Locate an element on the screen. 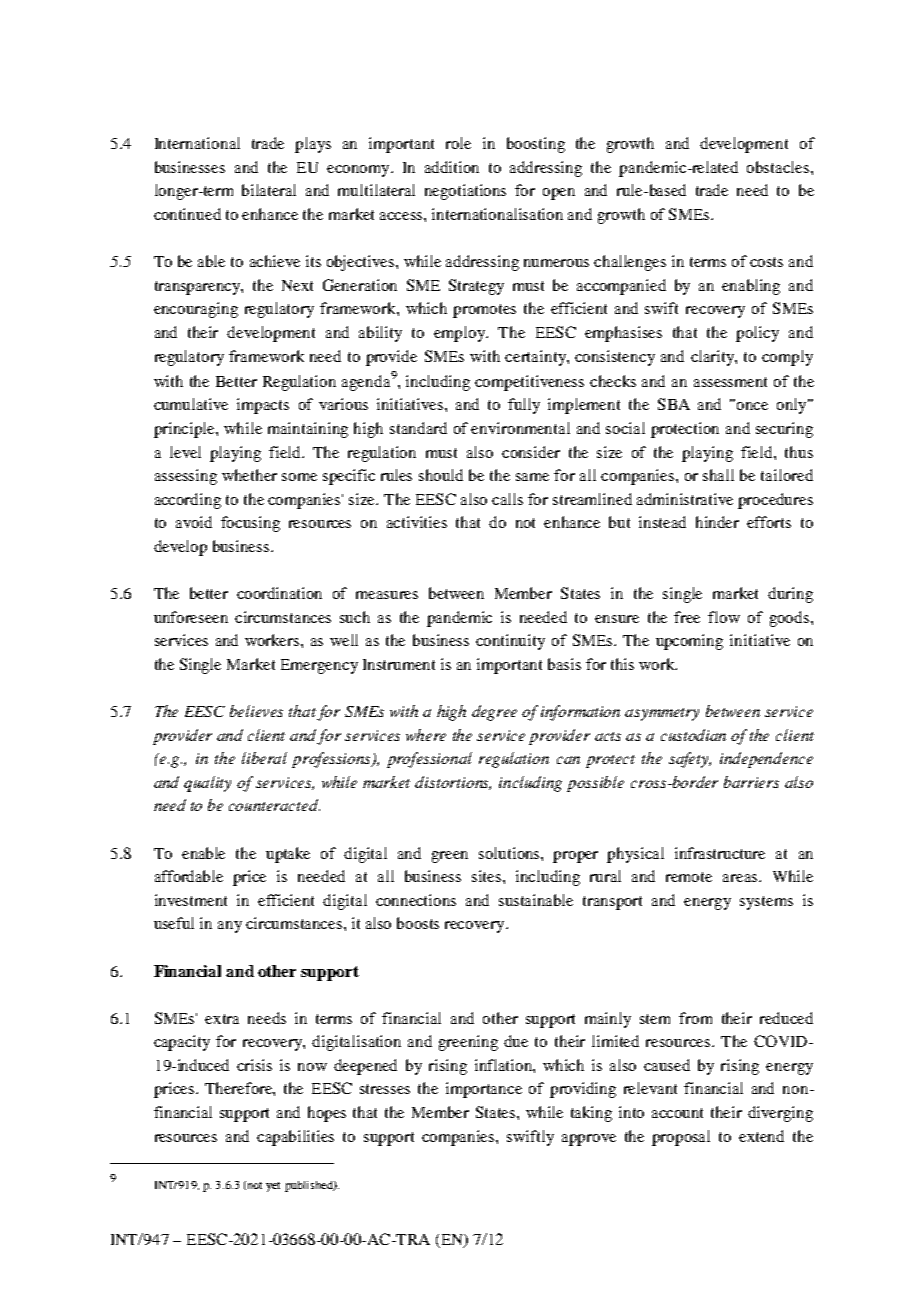 The width and height of the screenshot is (924, 1308). bilateral is located at coordinates (269, 190).
